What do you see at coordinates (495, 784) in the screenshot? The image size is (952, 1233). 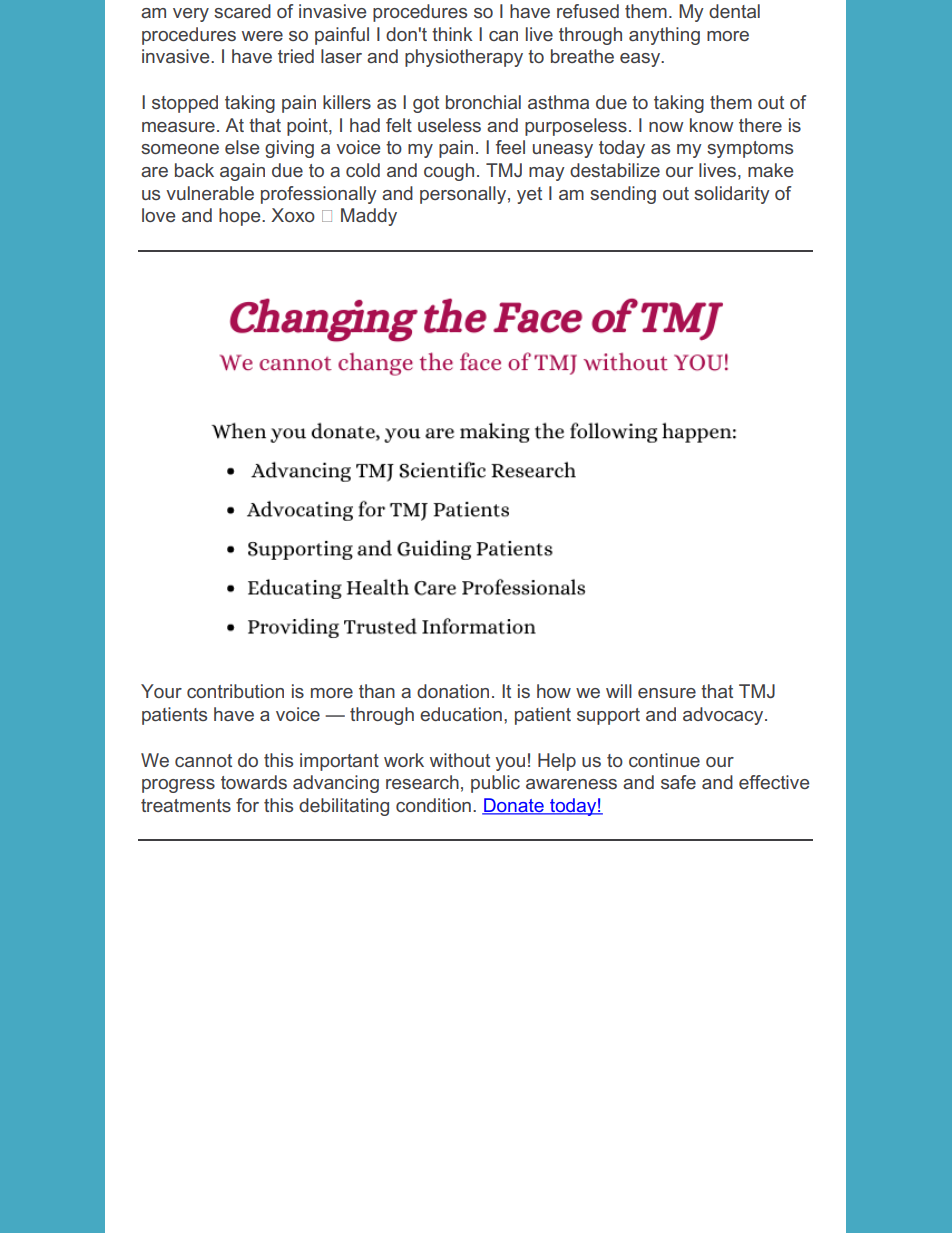 I see `public` at bounding box center [495, 784].
